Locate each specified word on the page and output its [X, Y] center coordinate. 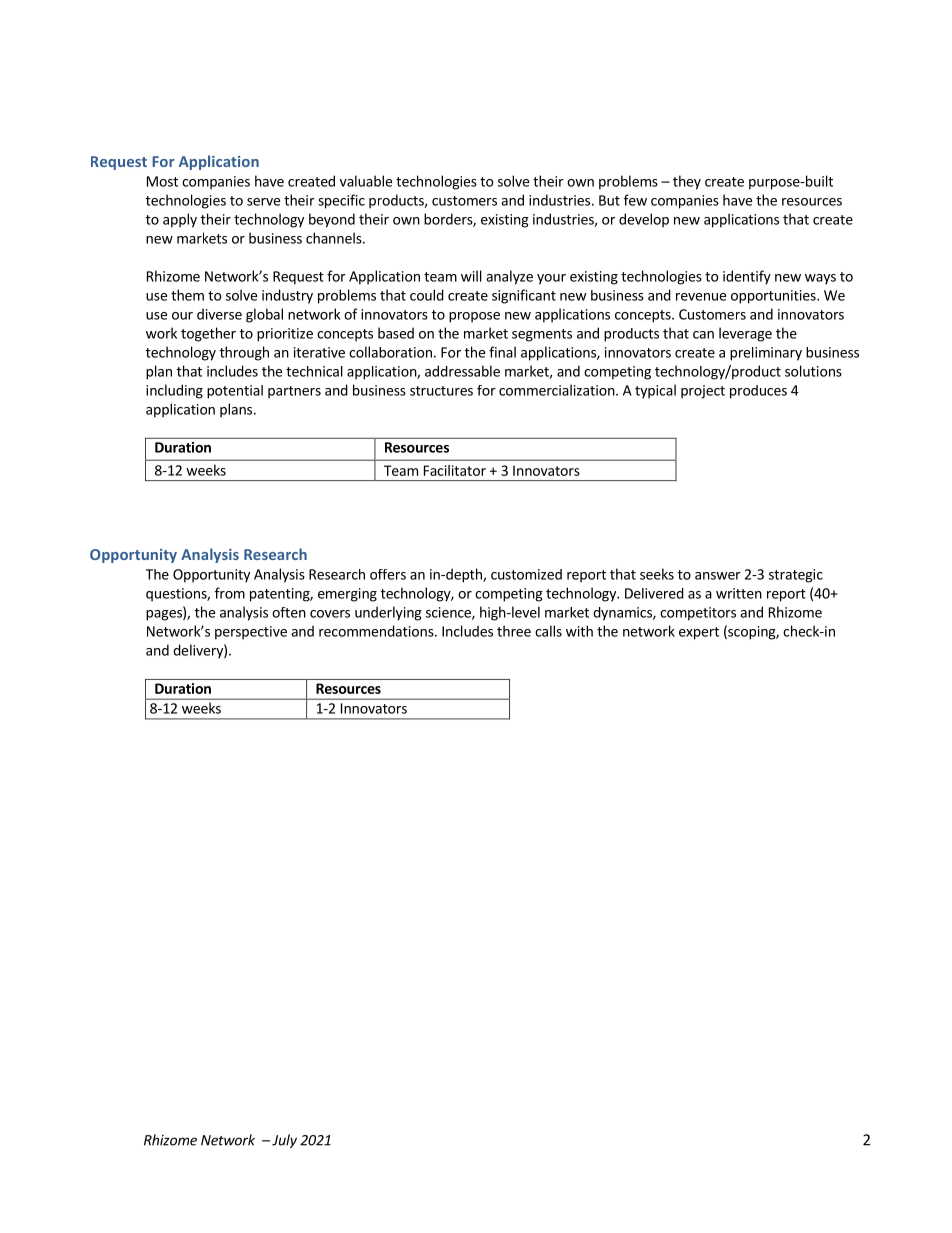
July [284, 1141]
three [514, 631]
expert [699, 633]
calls [548, 631]
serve [263, 202]
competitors [698, 614]
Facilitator [455, 470]
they [687, 182]
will [471, 276]
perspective [251, 633]
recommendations [377, 631]
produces [758, 392]
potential [235, 392]
